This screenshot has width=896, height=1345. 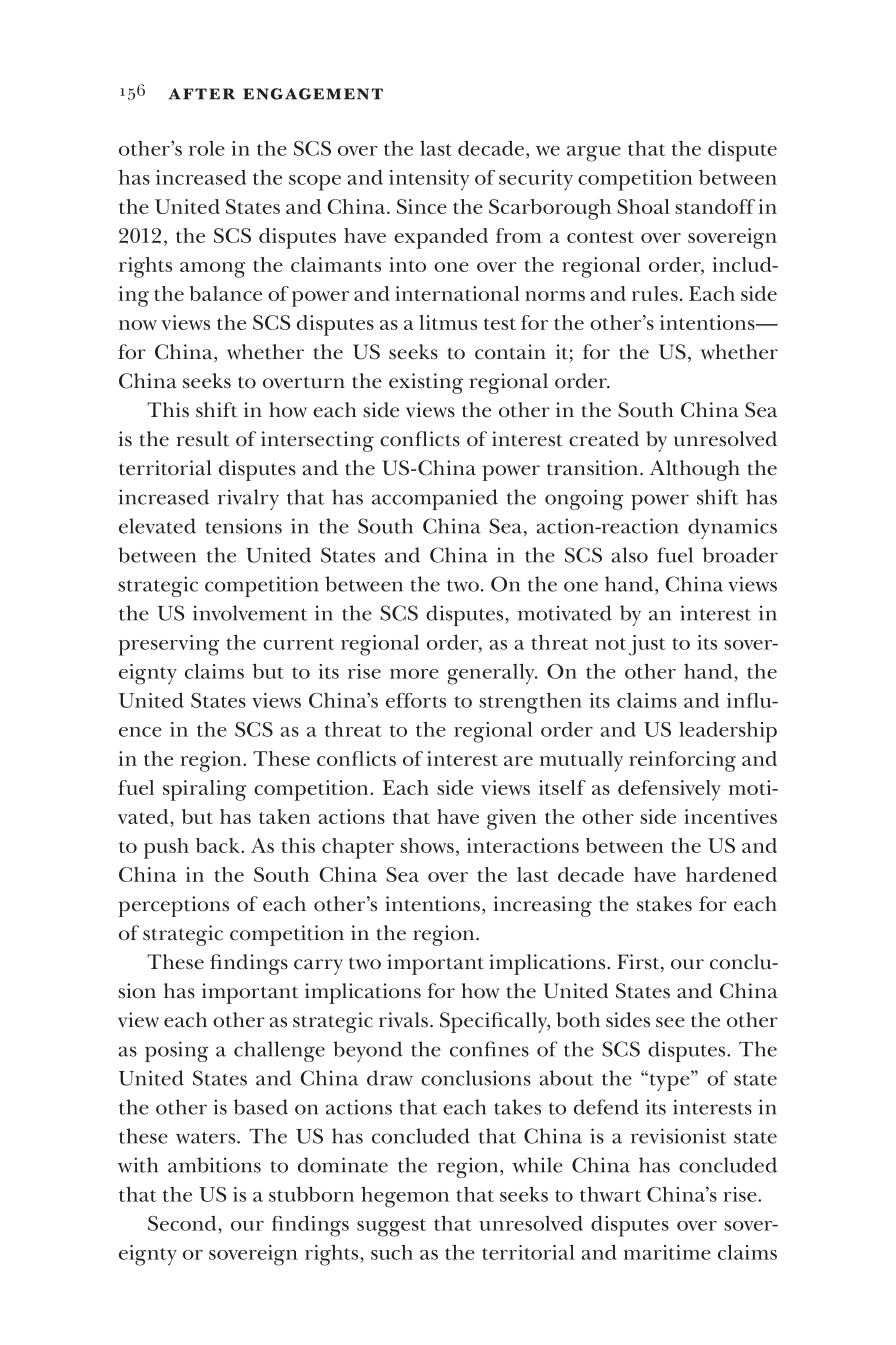 I want to click on hegemon, so click(x=405, y=1197).
